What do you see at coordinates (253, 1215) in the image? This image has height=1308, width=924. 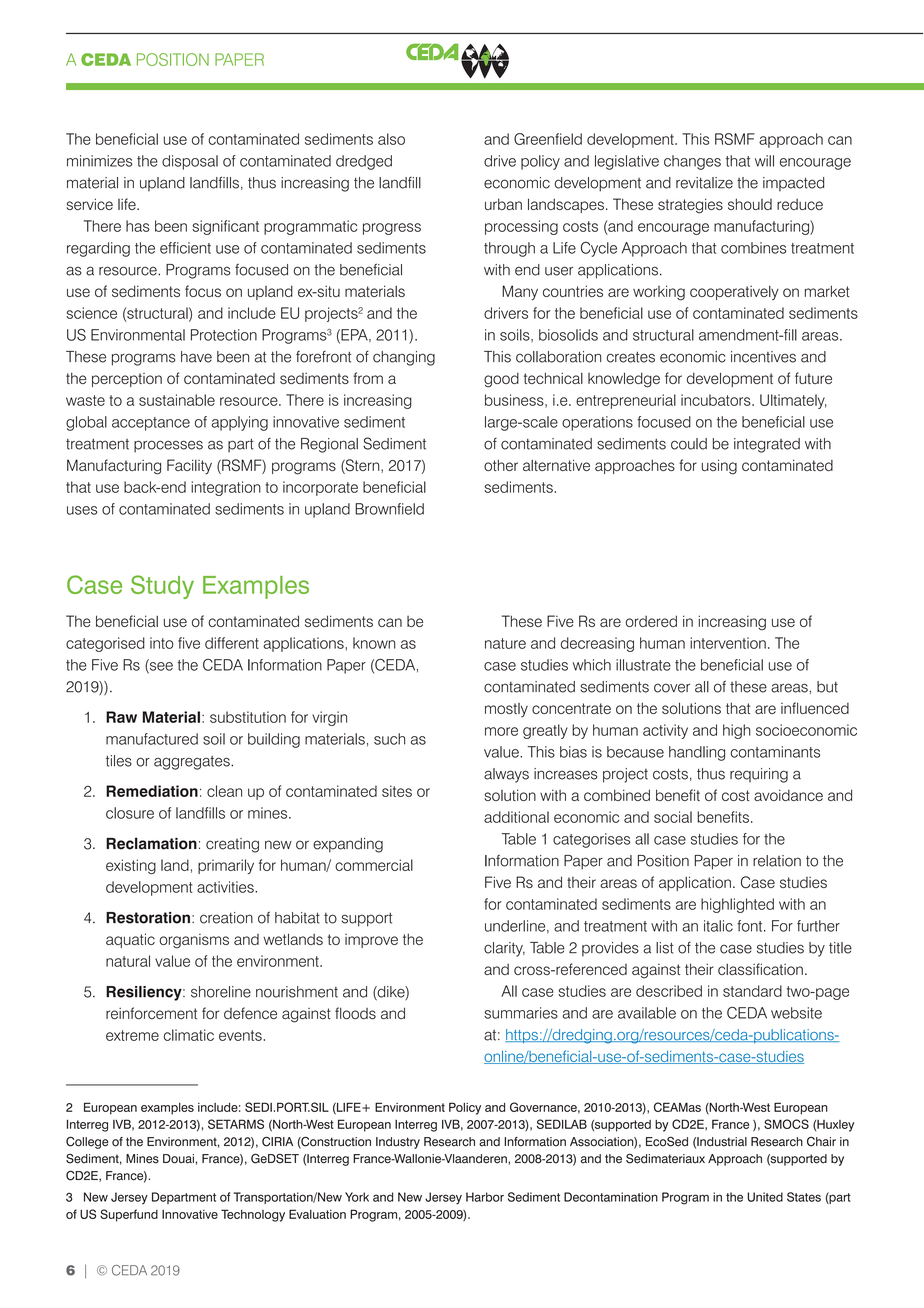 I see `Technology` at bounding box center [253, 1215].
